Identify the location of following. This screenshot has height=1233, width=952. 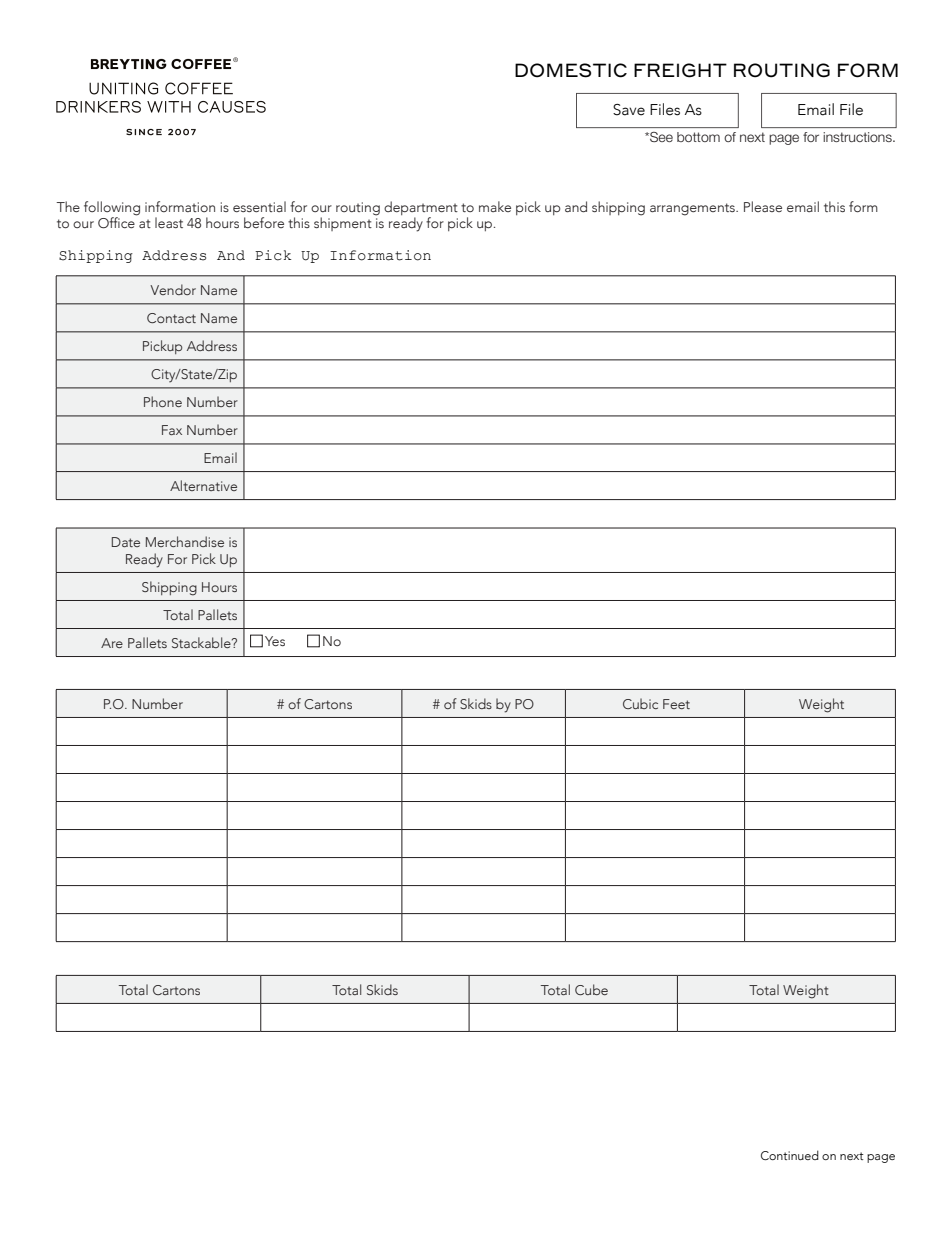
(112, 209).
